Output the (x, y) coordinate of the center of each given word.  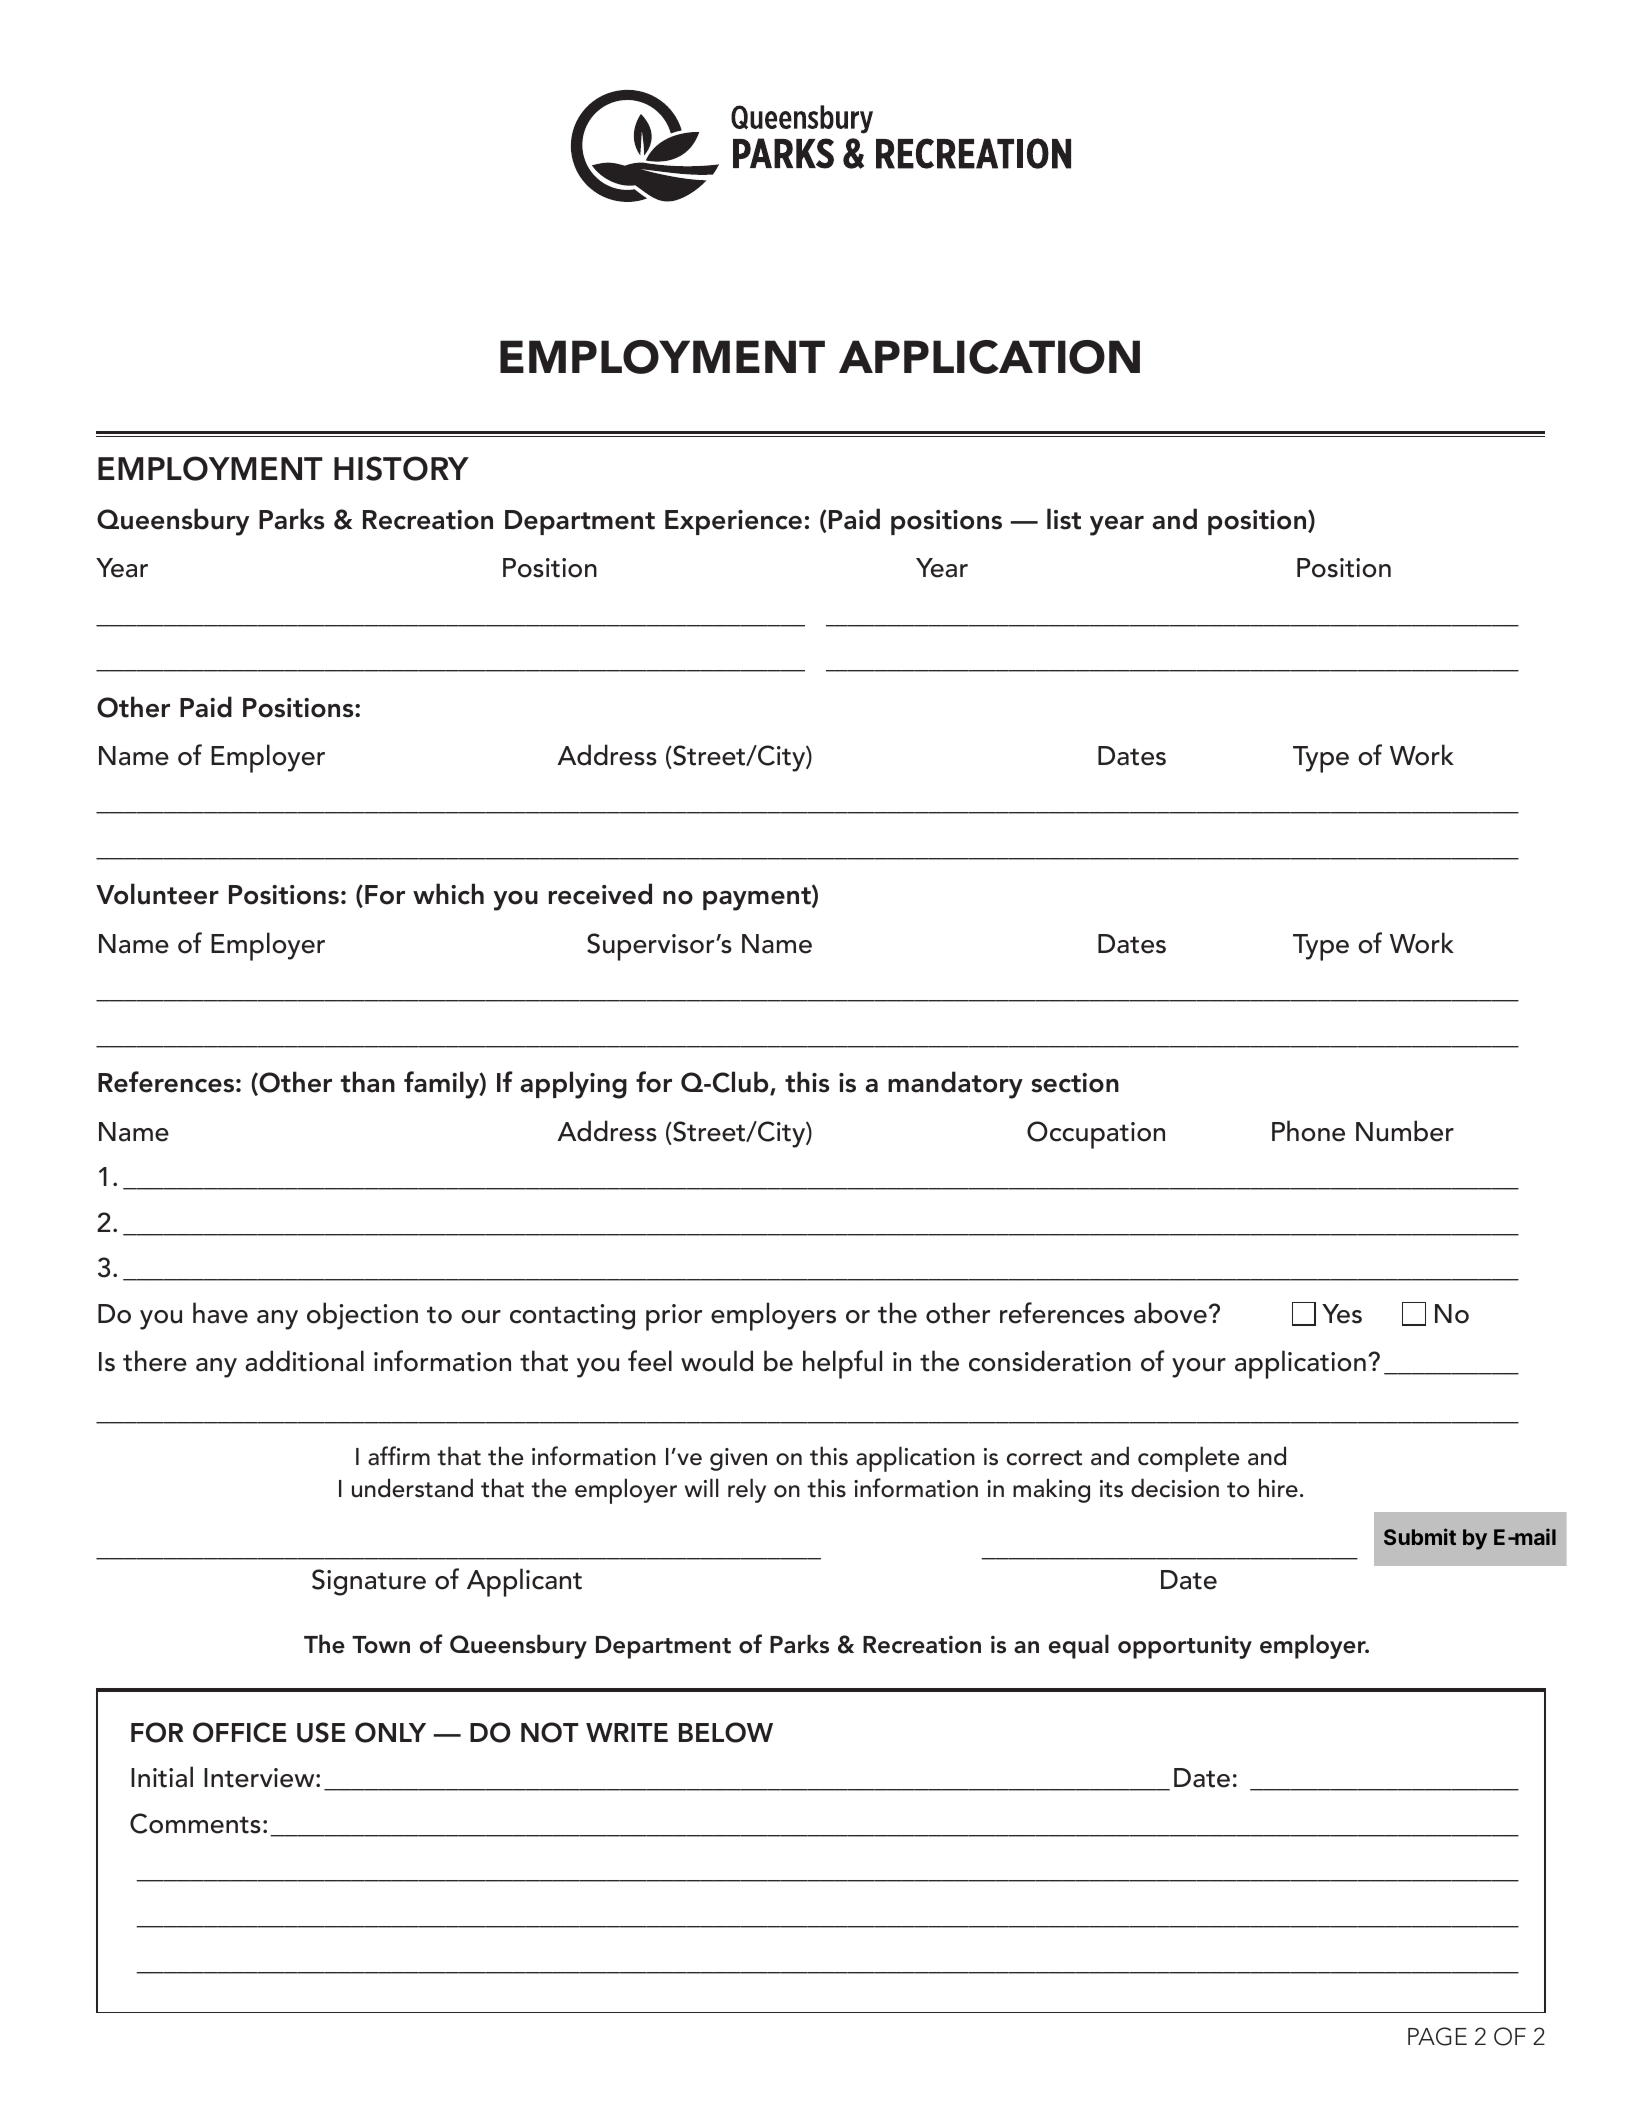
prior (674, 1317)
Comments (195, 1823)
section (1075, 1083)
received (600, 894)
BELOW (726, 1732)
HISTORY (401, 468)
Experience (733, 522)
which (448, 894)
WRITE (627, 1732)
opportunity (1185, 1647)
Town (381, 1645)
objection (362, 1316)
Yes (1342, 1314)
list (1064, 519)
